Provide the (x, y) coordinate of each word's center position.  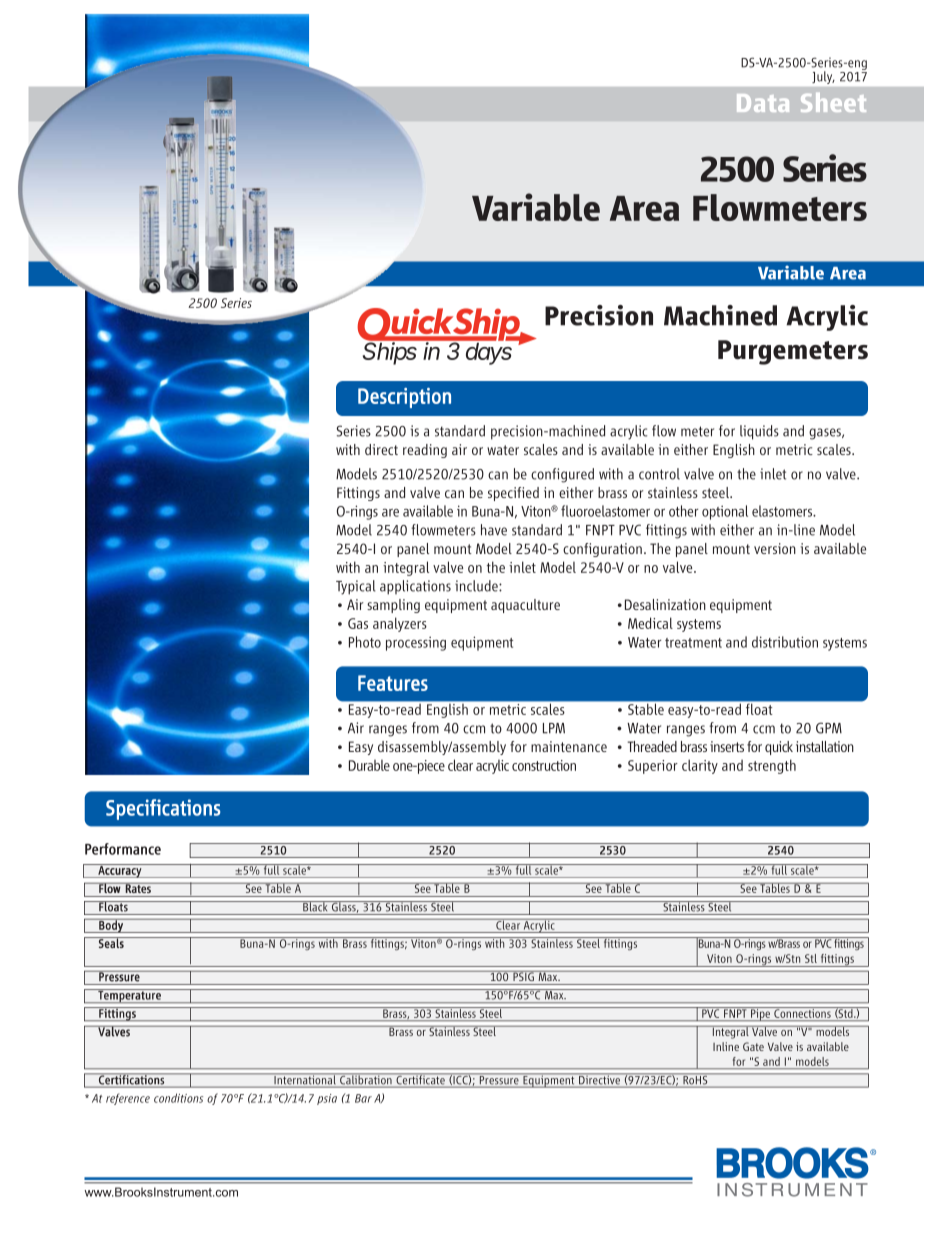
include (477, 586)
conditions (178, 1098)
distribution (785, 642)
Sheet (833, 102)
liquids (759, 432)
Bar (363, 1098)
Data (763, 103)
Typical (356, 587)
